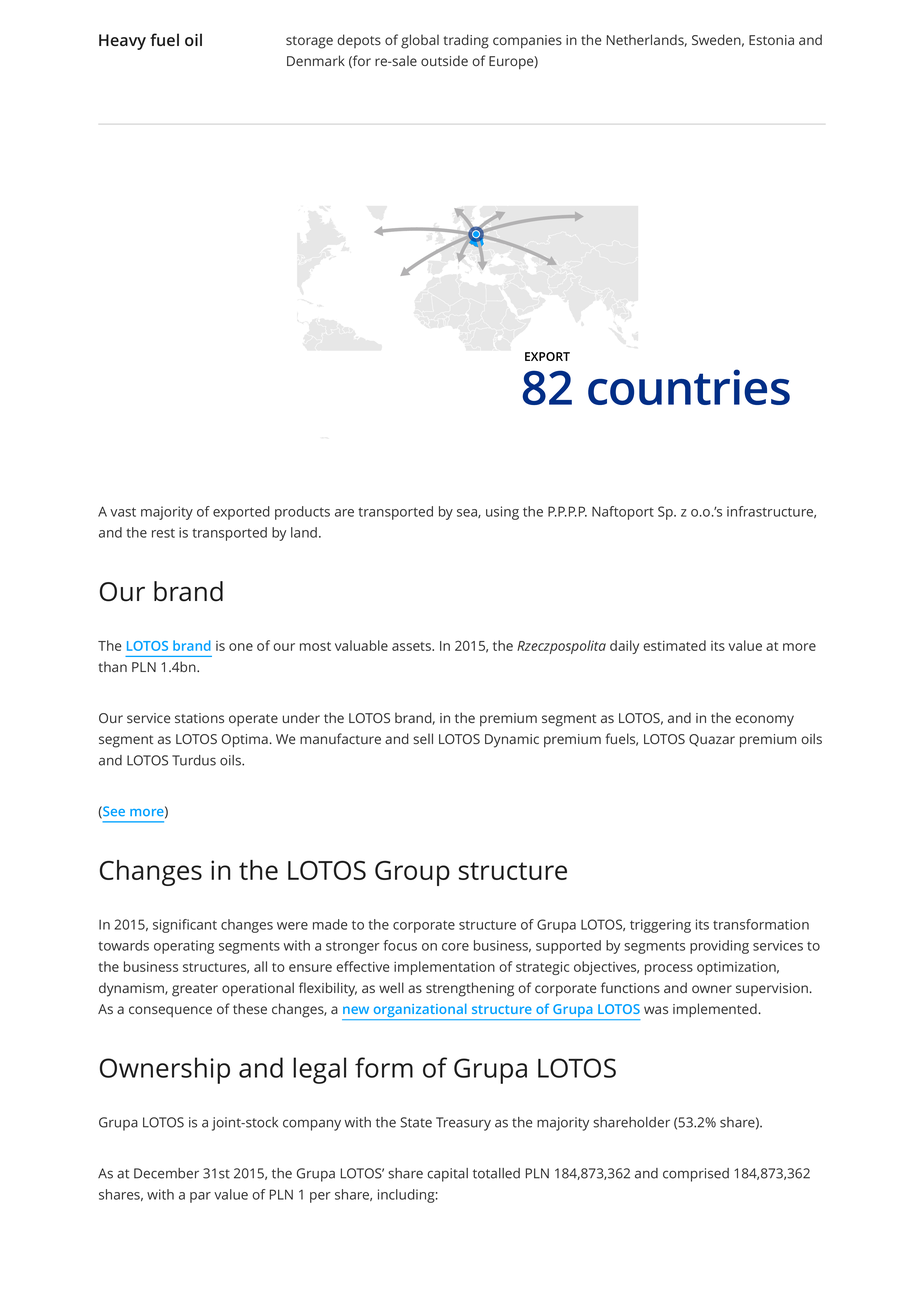 The width and height of the screenshot is (924, 1308). What do you see at coordinates (468, 513) in the screenshot?
I see `sea` at bounding box center [468, 513].
